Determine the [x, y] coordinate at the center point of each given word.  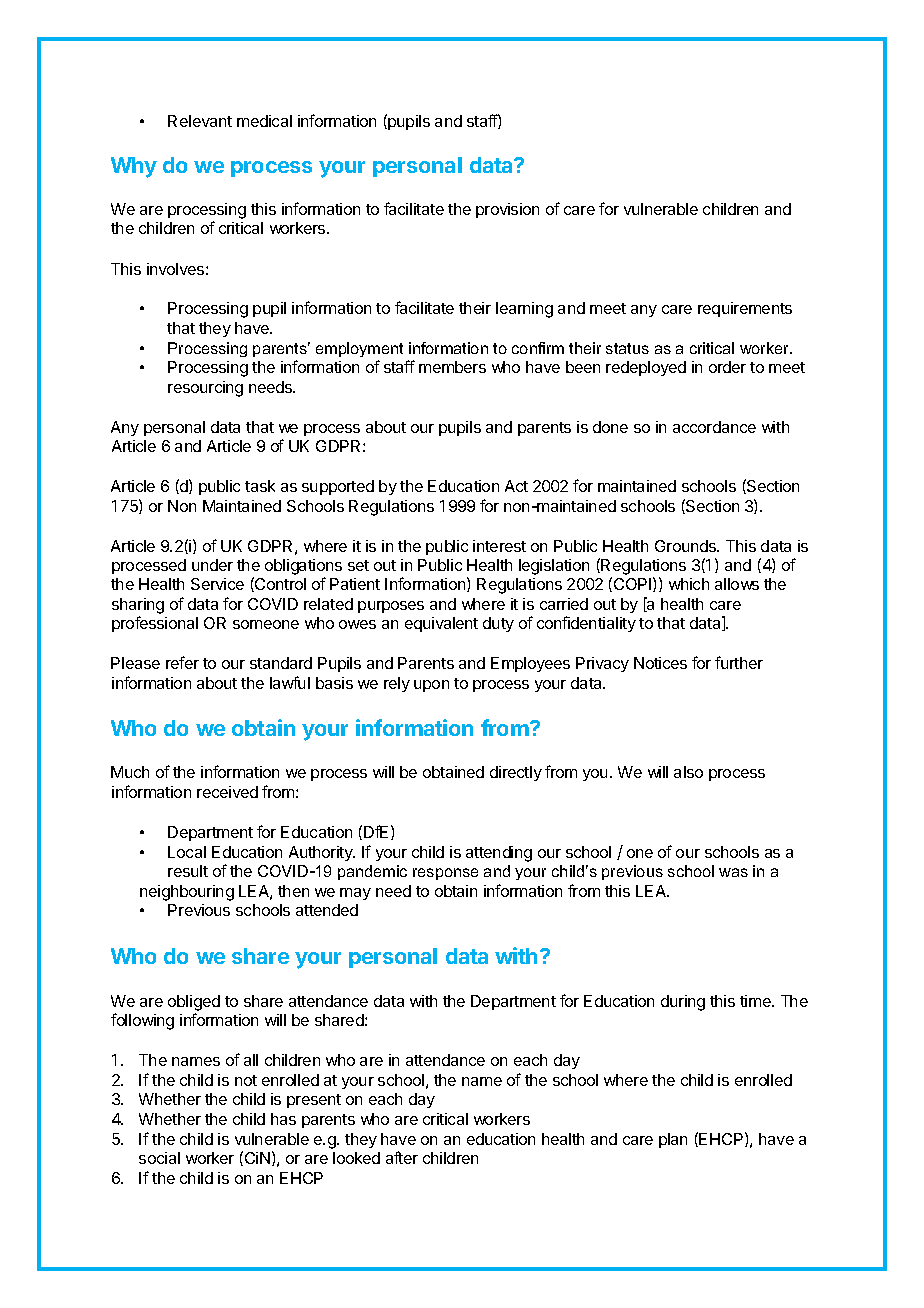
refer [182, 662]
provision [507, 210]
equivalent [441, 624]
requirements [745, 309]
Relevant [200, 121]
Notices [660, 663]
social [159, 1158]
